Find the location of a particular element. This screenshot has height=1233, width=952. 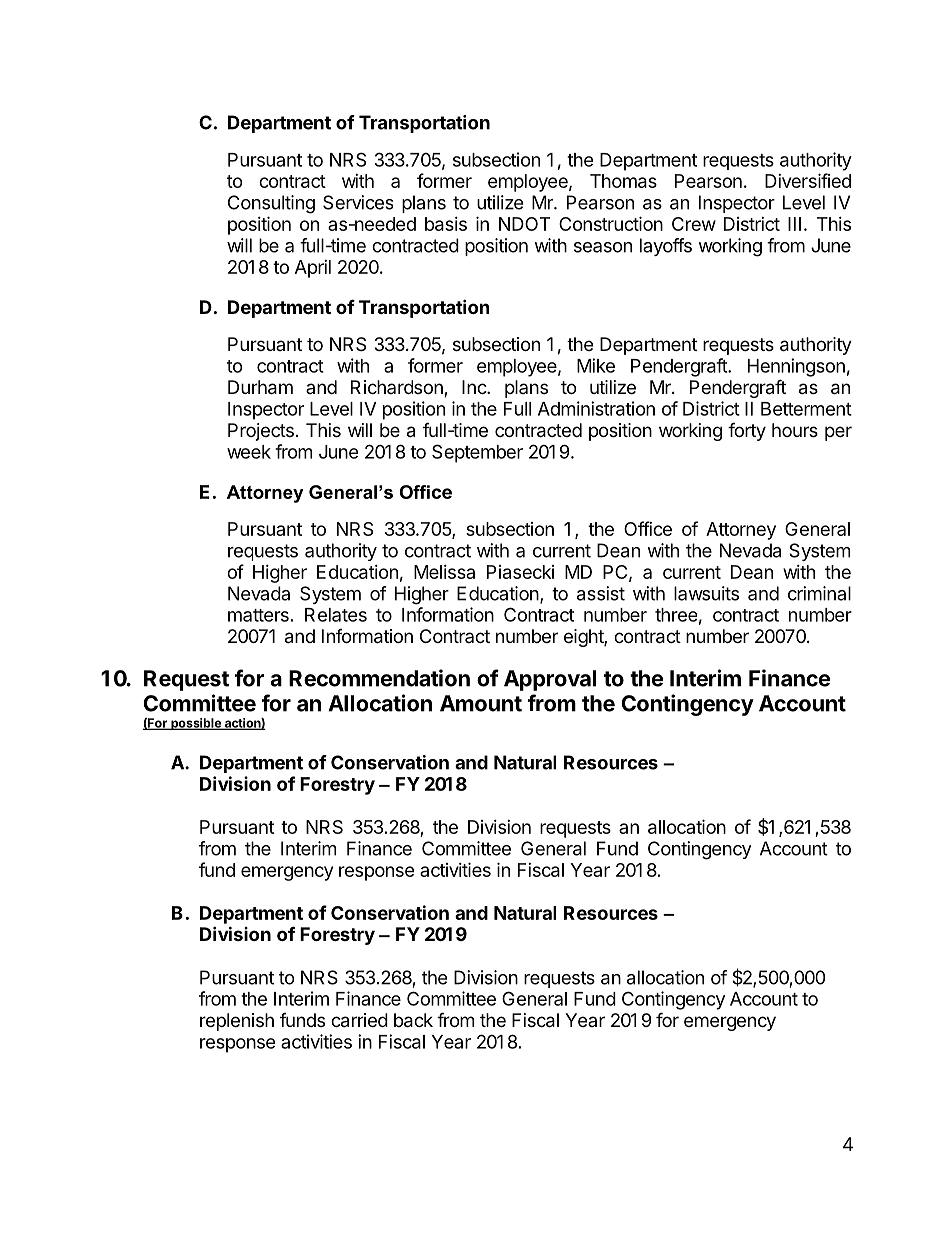

back is located at coordinates (413, 1020).
